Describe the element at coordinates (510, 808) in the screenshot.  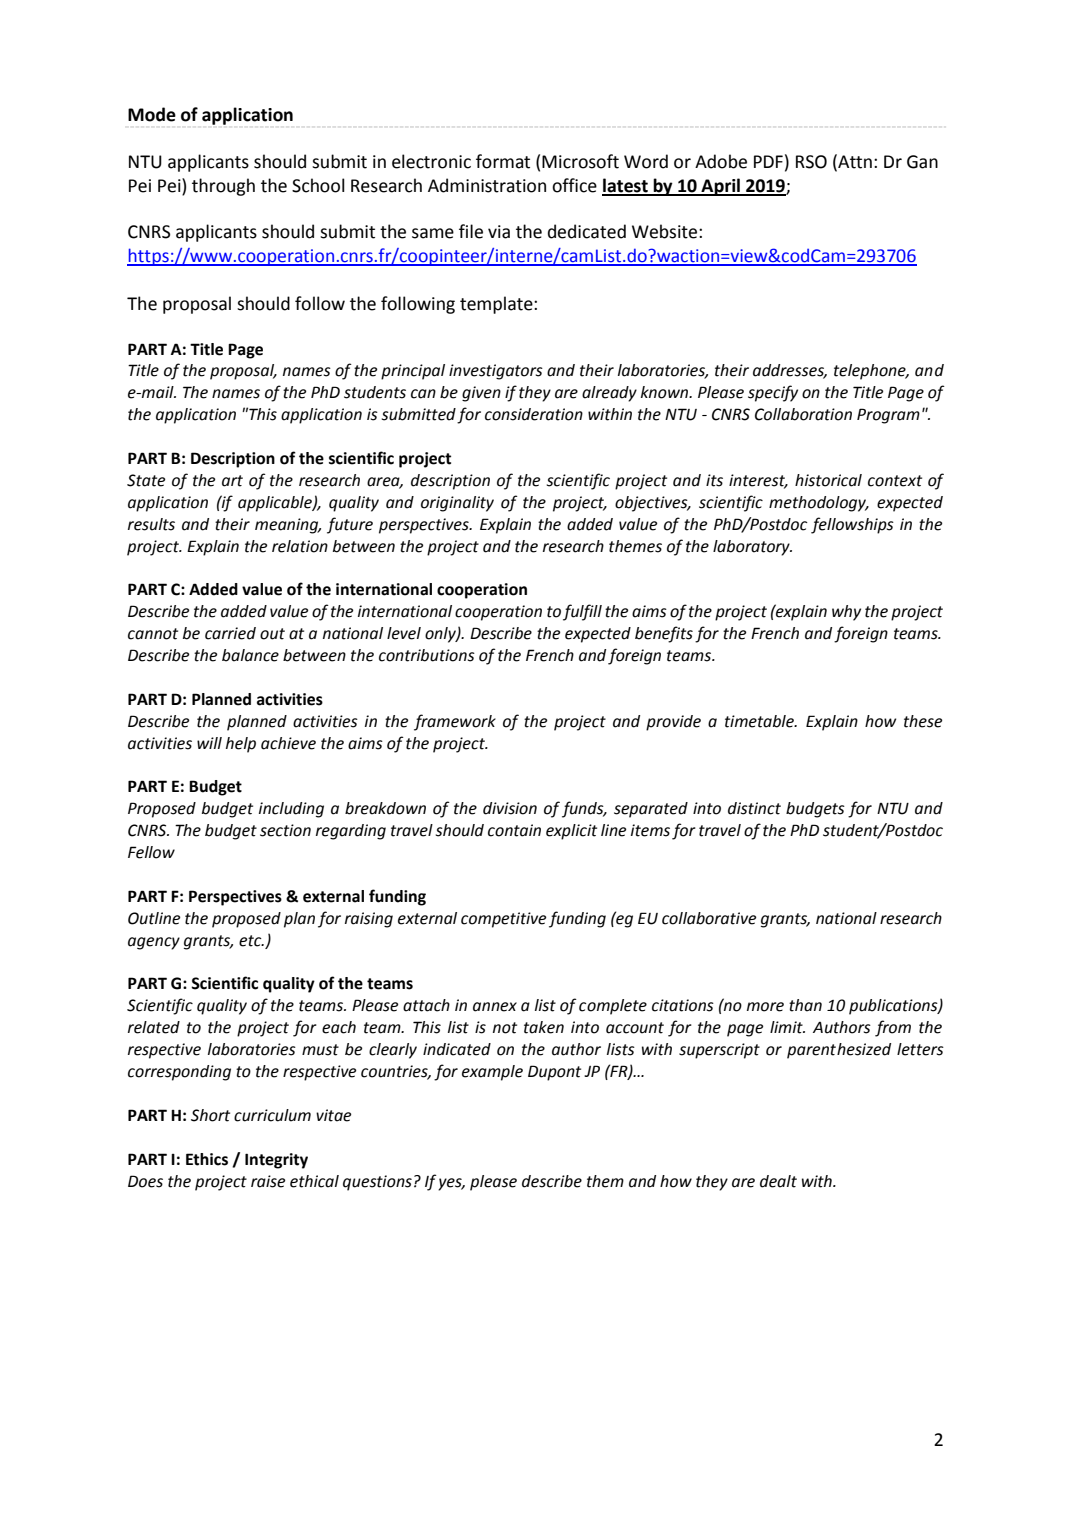
I see `division` at that location.
